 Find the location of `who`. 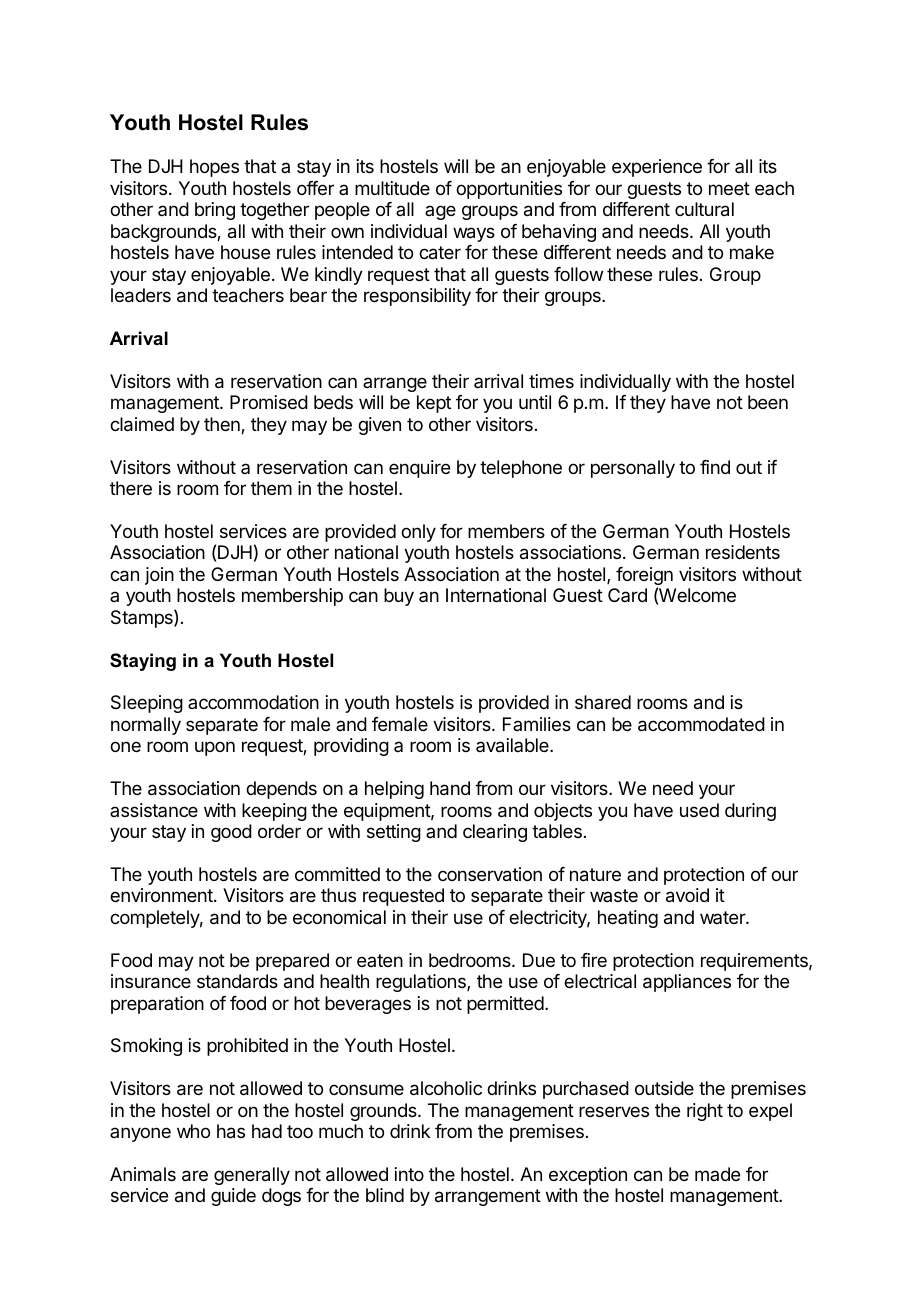

who is located at coordinates (193, 1131).
